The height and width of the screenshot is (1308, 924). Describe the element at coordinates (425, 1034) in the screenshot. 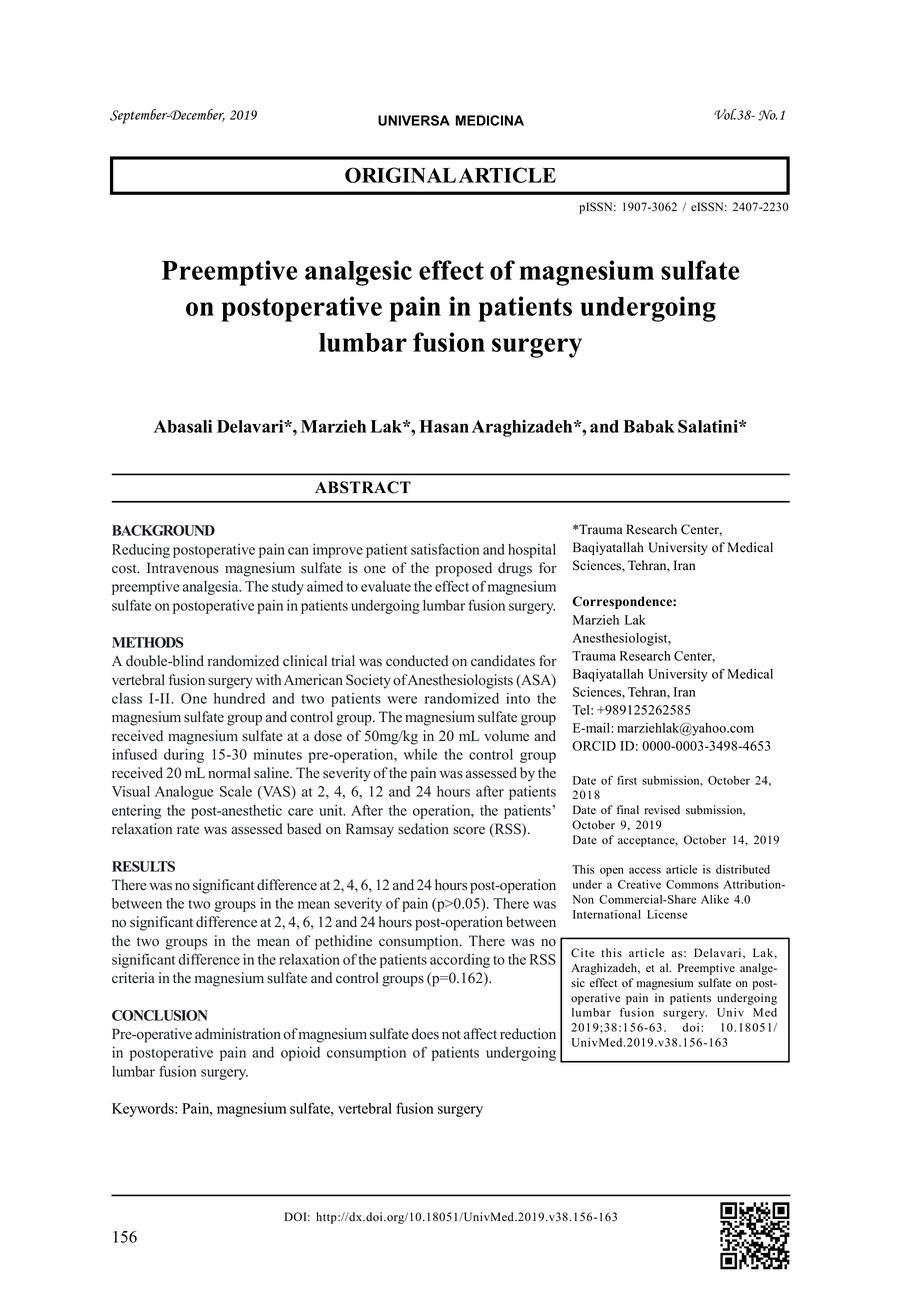

I see `does` at that location.
